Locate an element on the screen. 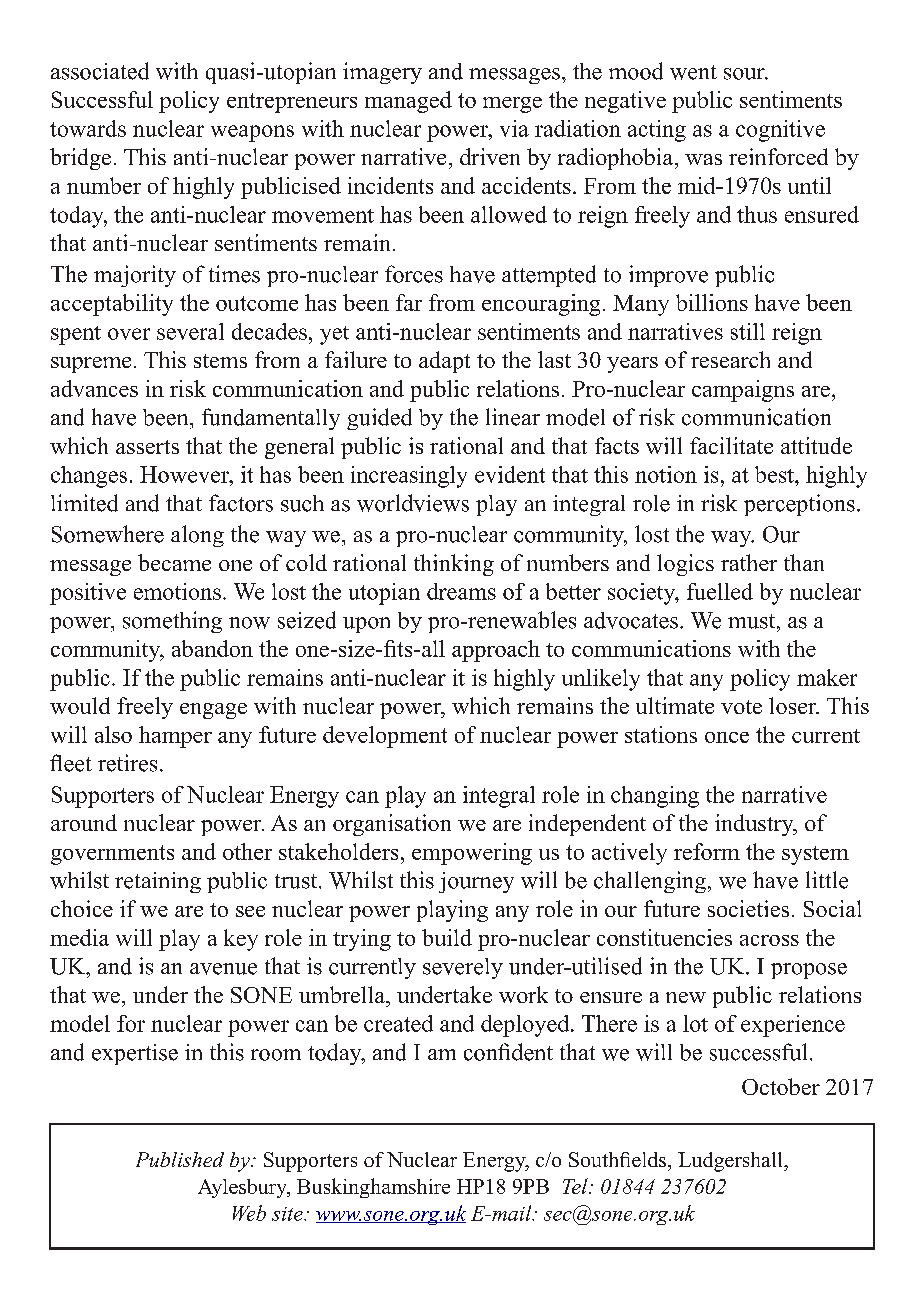 The height and width of the screenshot is (1311, 924). increasingly is located at coordinates (409, 477).
